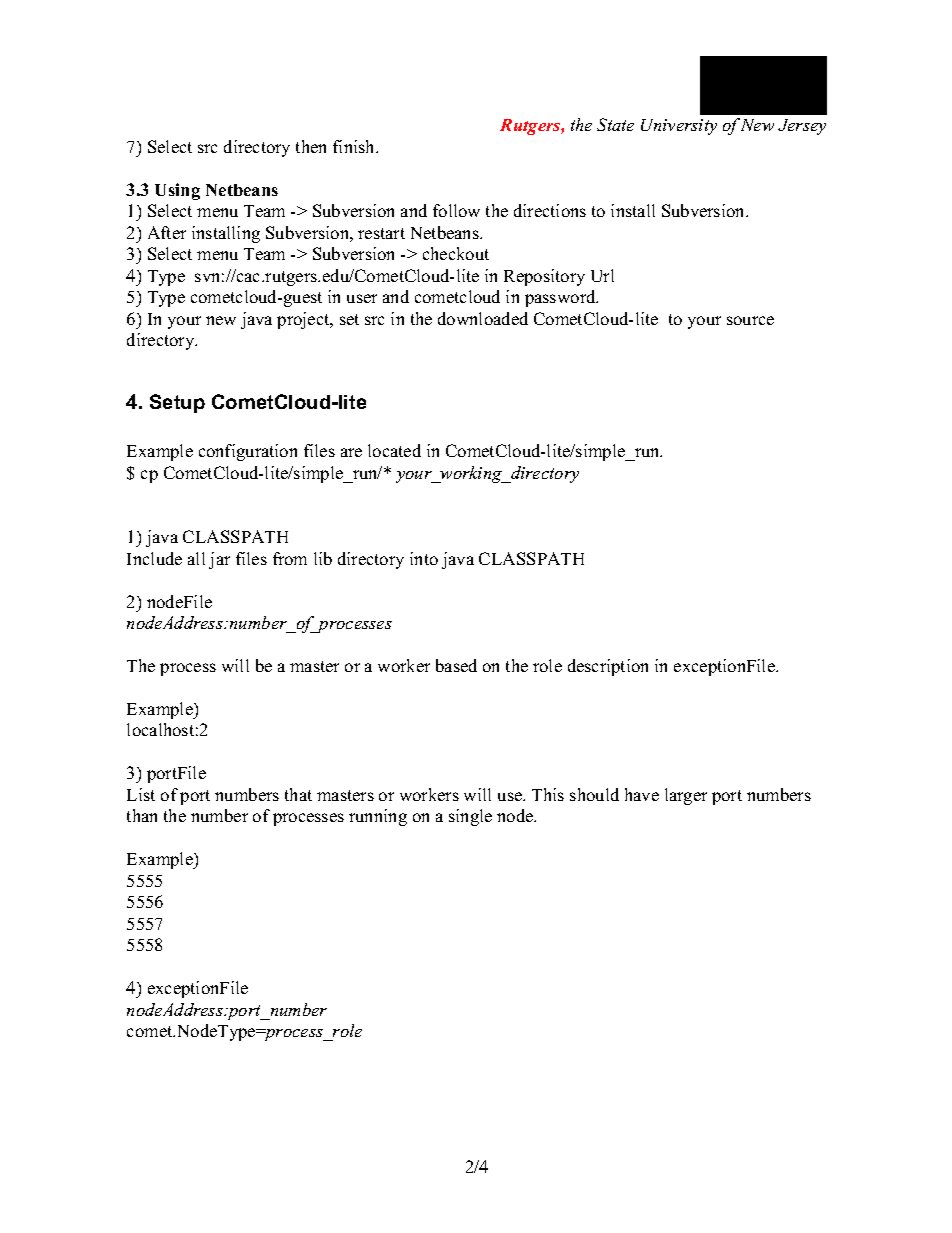 This image has height=1233, width=952. I want to click on downloaded, so click(483, 318).
